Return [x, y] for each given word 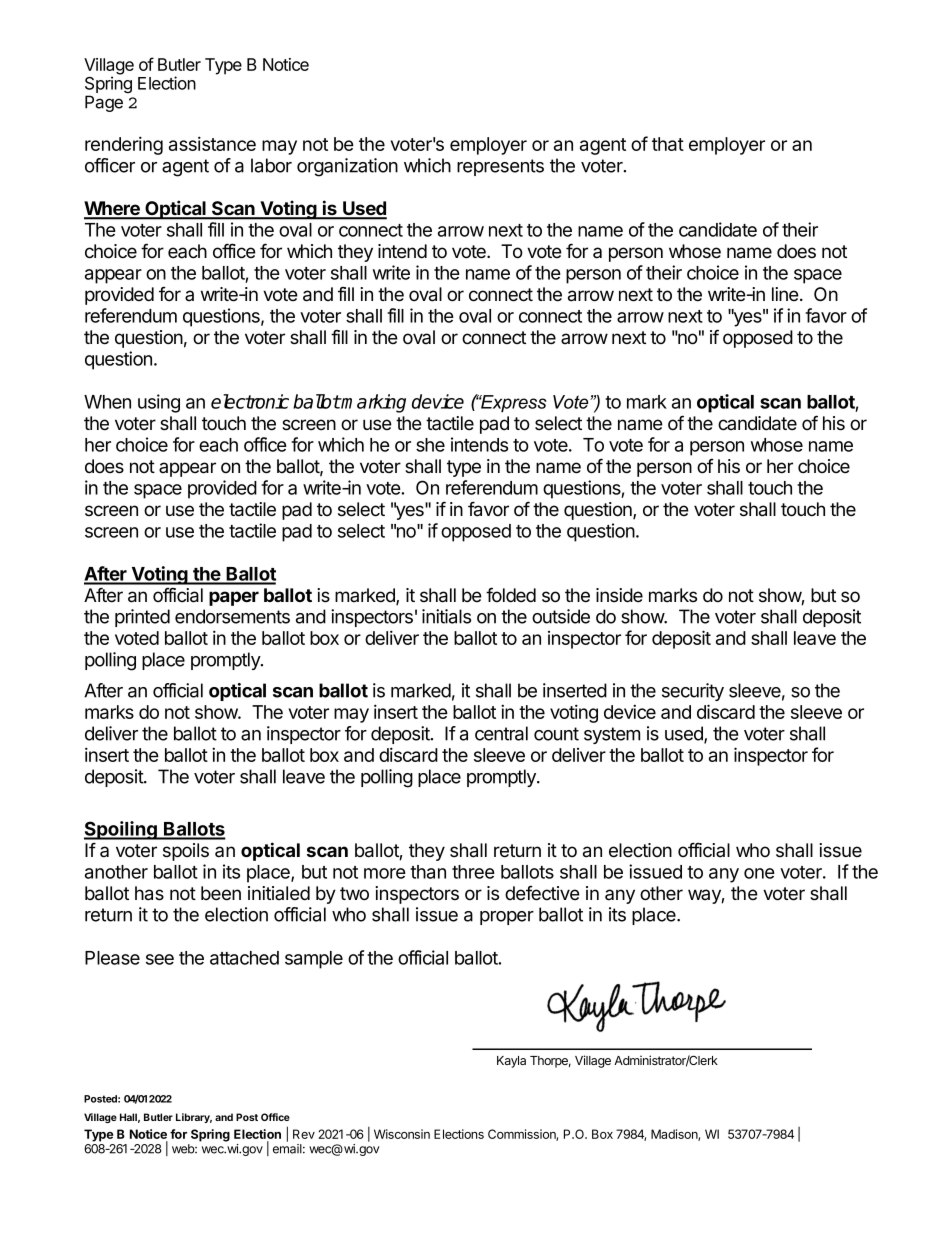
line [786, 294]
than [428, 872]
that [668, 144]
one [759, 873]
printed [142, 618]
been [221, 893]
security [693, 692]
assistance [212, 143]
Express [513, 404]
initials [446, 616]
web [184, 1149]
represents [500, 167]
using [159, 403]
